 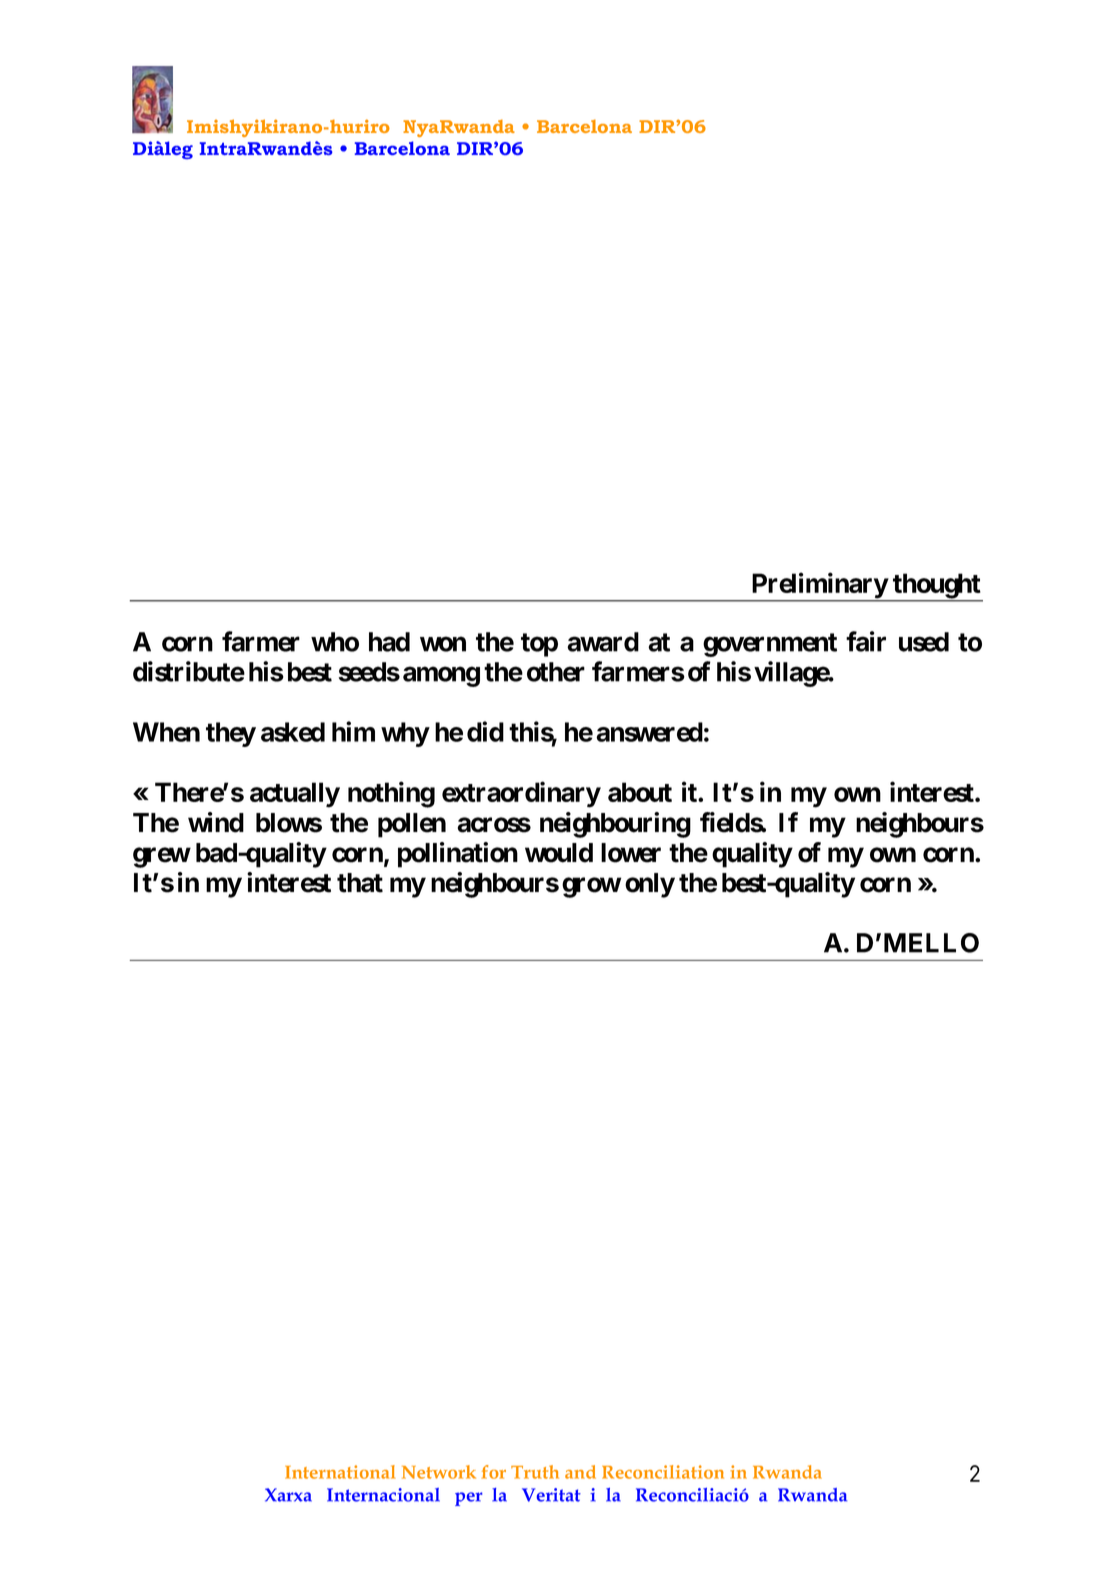 What do you see at coordinates (535, 1472) in the screenshot?
I see `Truth` at bounding box center [535, 1472].
